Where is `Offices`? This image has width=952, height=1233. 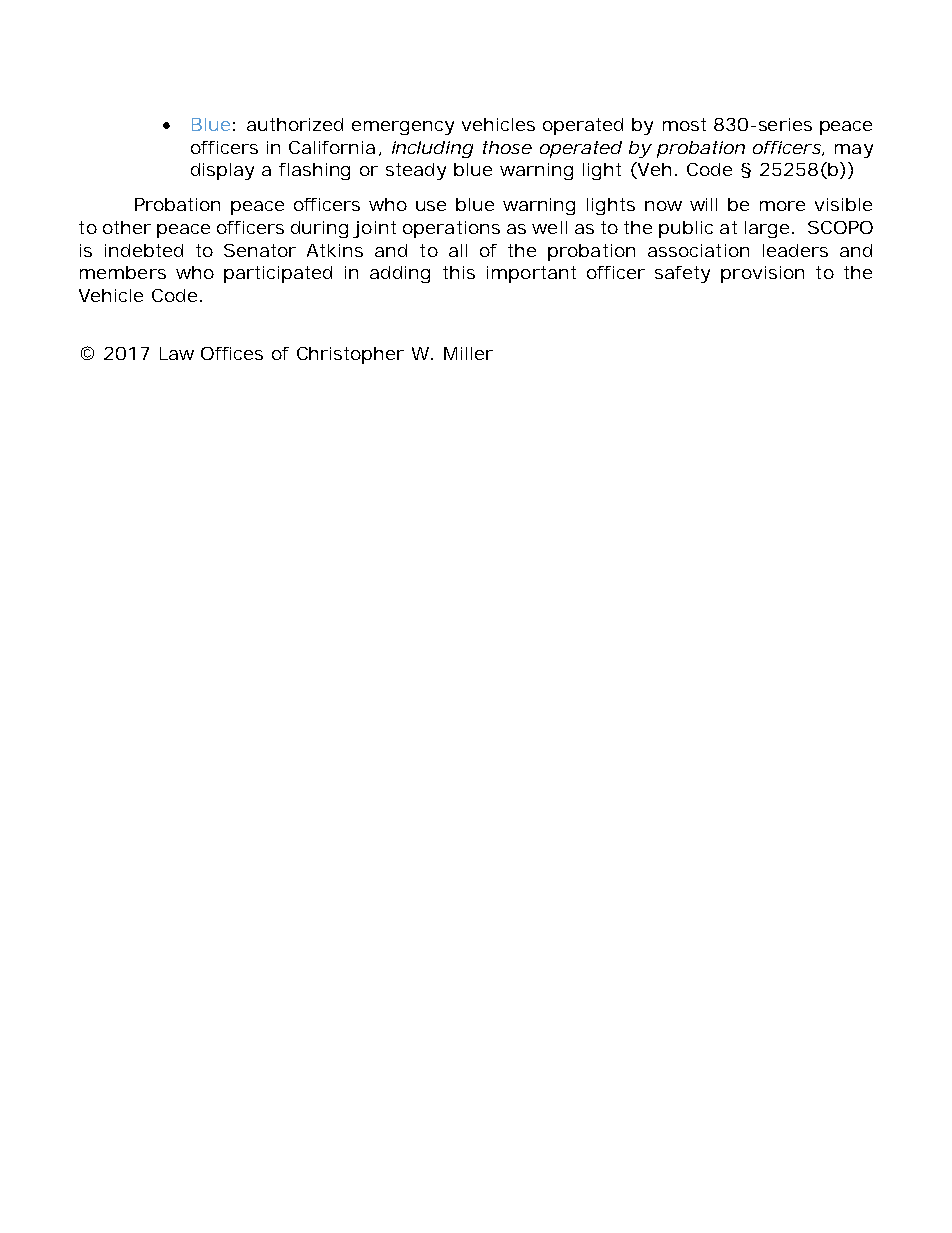
Offices is located at coordinates (232, 353).
